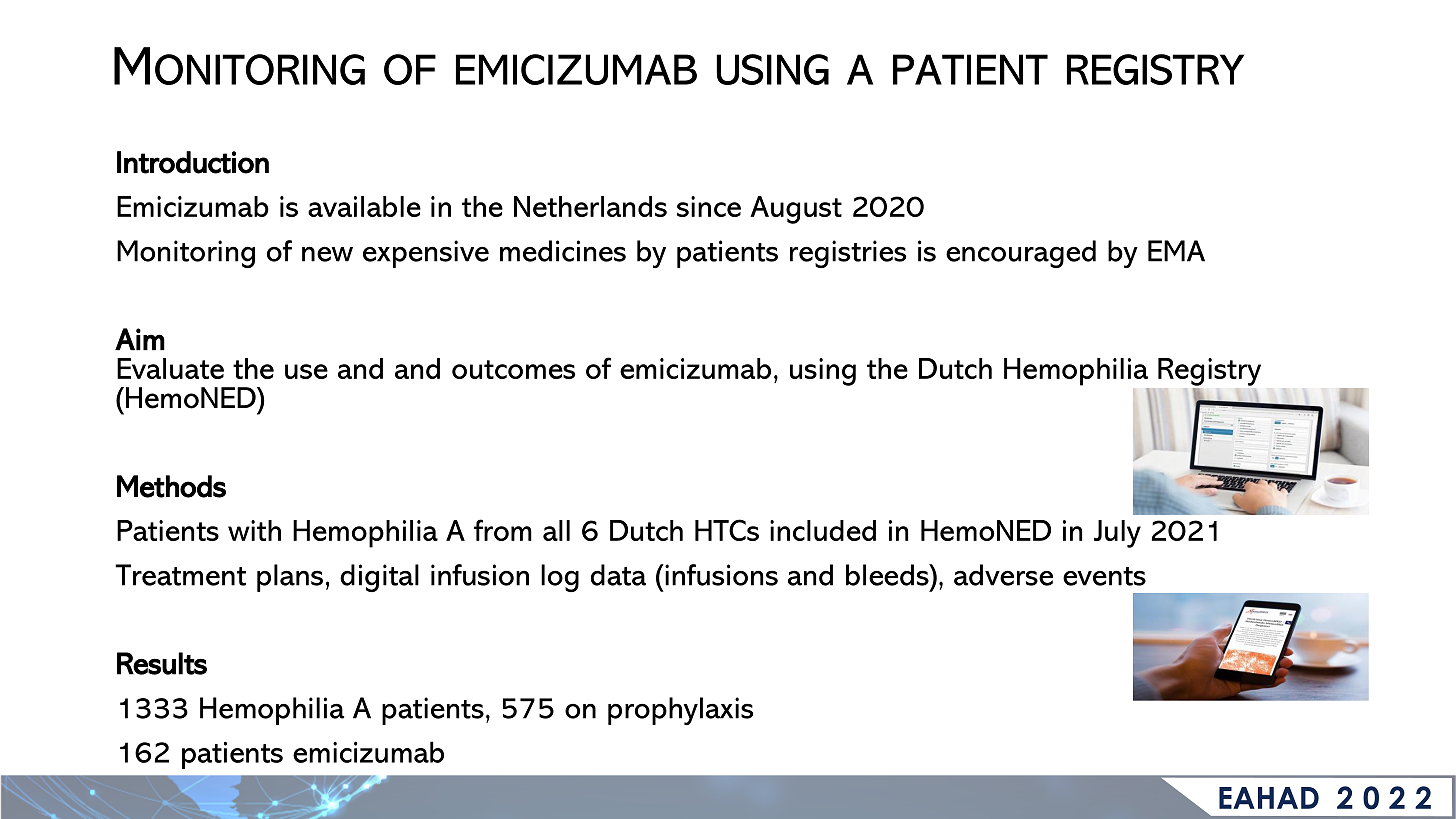 The height and width of the screenshot is (819, 1456). Describe the element at coordinates (171, 486) in the screenshot. I see `Methods` at that location.
